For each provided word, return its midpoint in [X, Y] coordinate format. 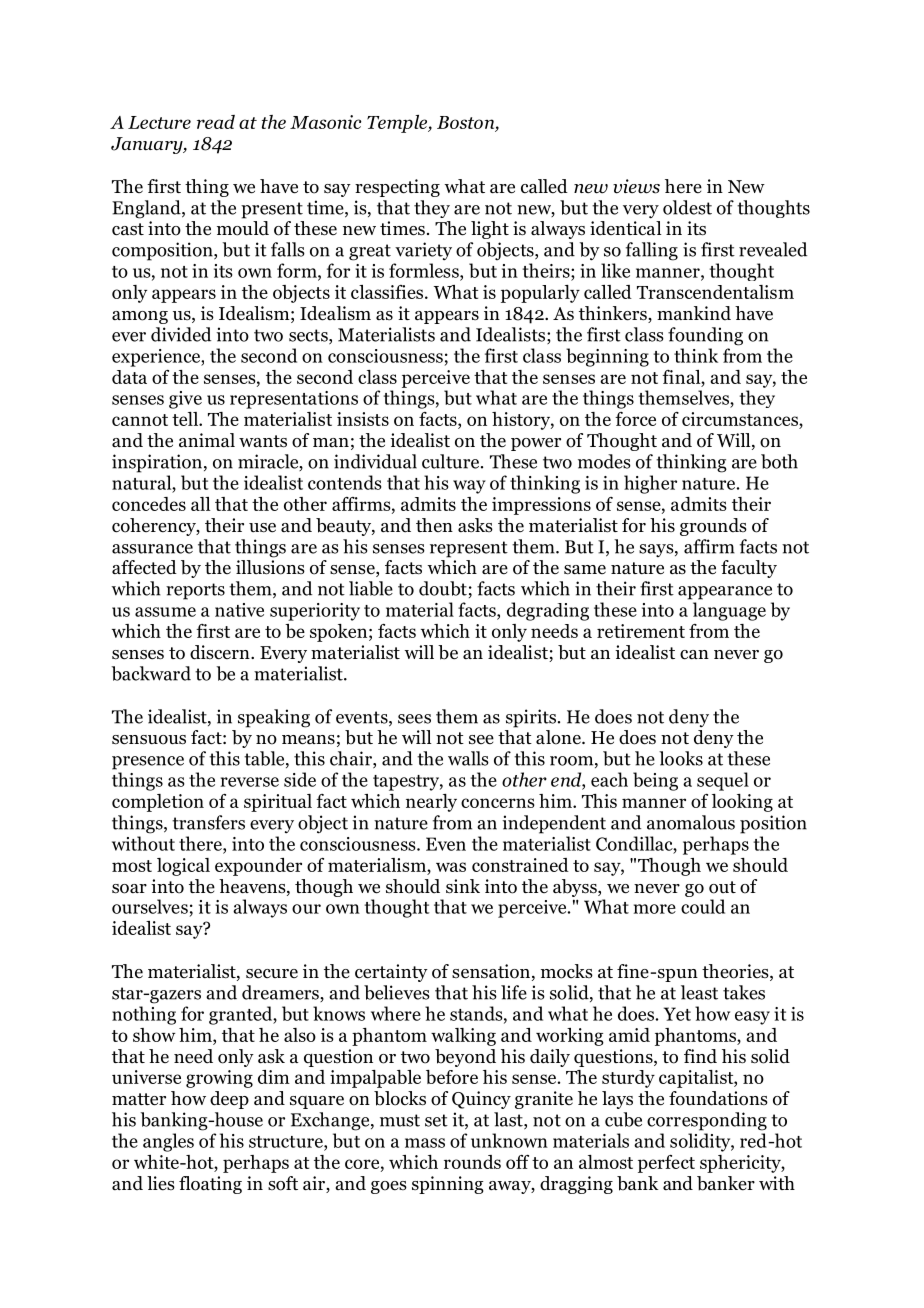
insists [363, 419]
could [703, 906]
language [729, 611]
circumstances [741, 419]
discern [221, 652]
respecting [397, 188]
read [216, 122]
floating [210, 1185]
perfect [666, 1164]
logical [183, 867]
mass [425, 1143]
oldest [687, 207]
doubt [443, 588]
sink [463, 886]
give [185, 400]
